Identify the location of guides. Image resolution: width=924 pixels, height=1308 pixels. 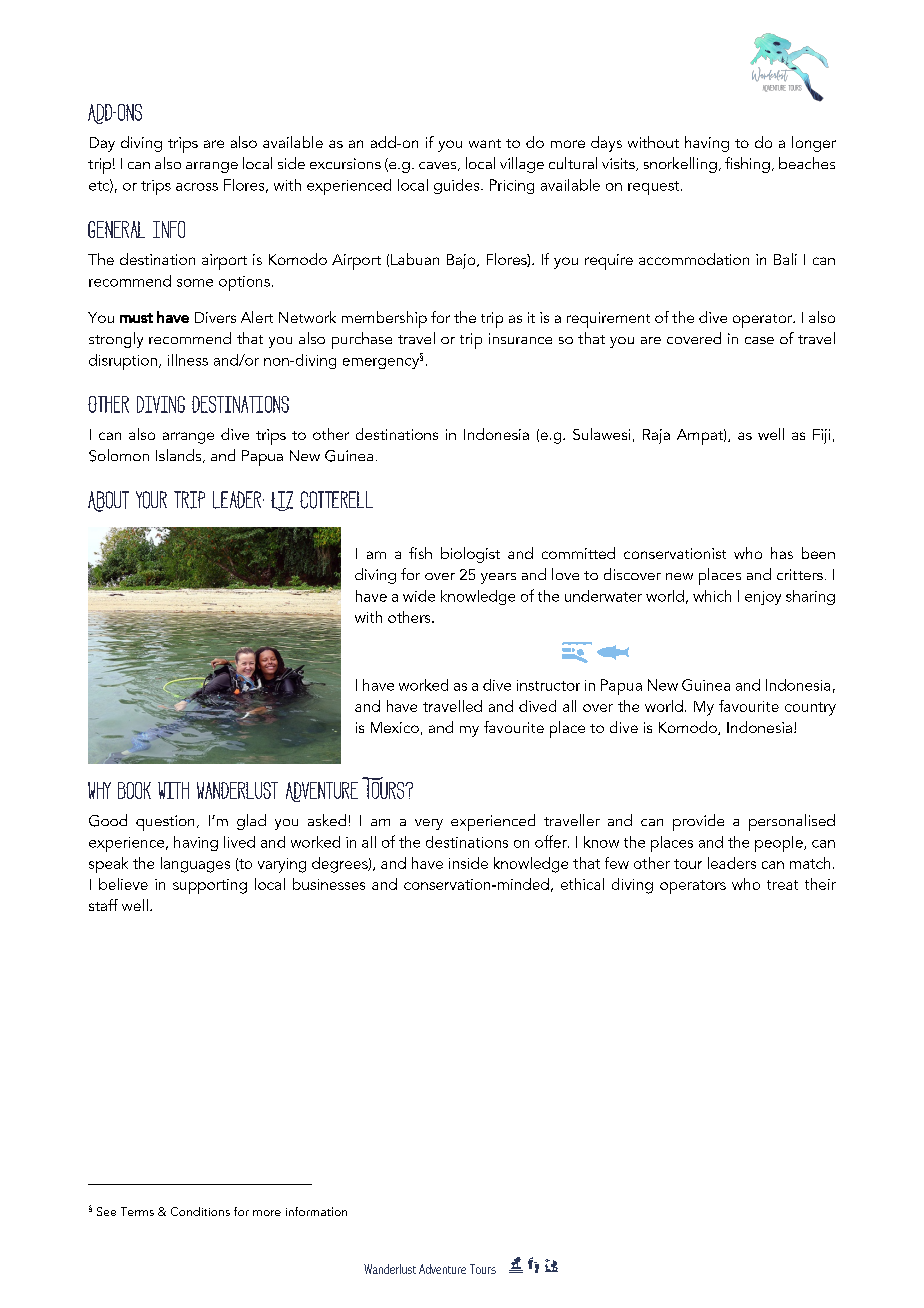
(458, 186).
